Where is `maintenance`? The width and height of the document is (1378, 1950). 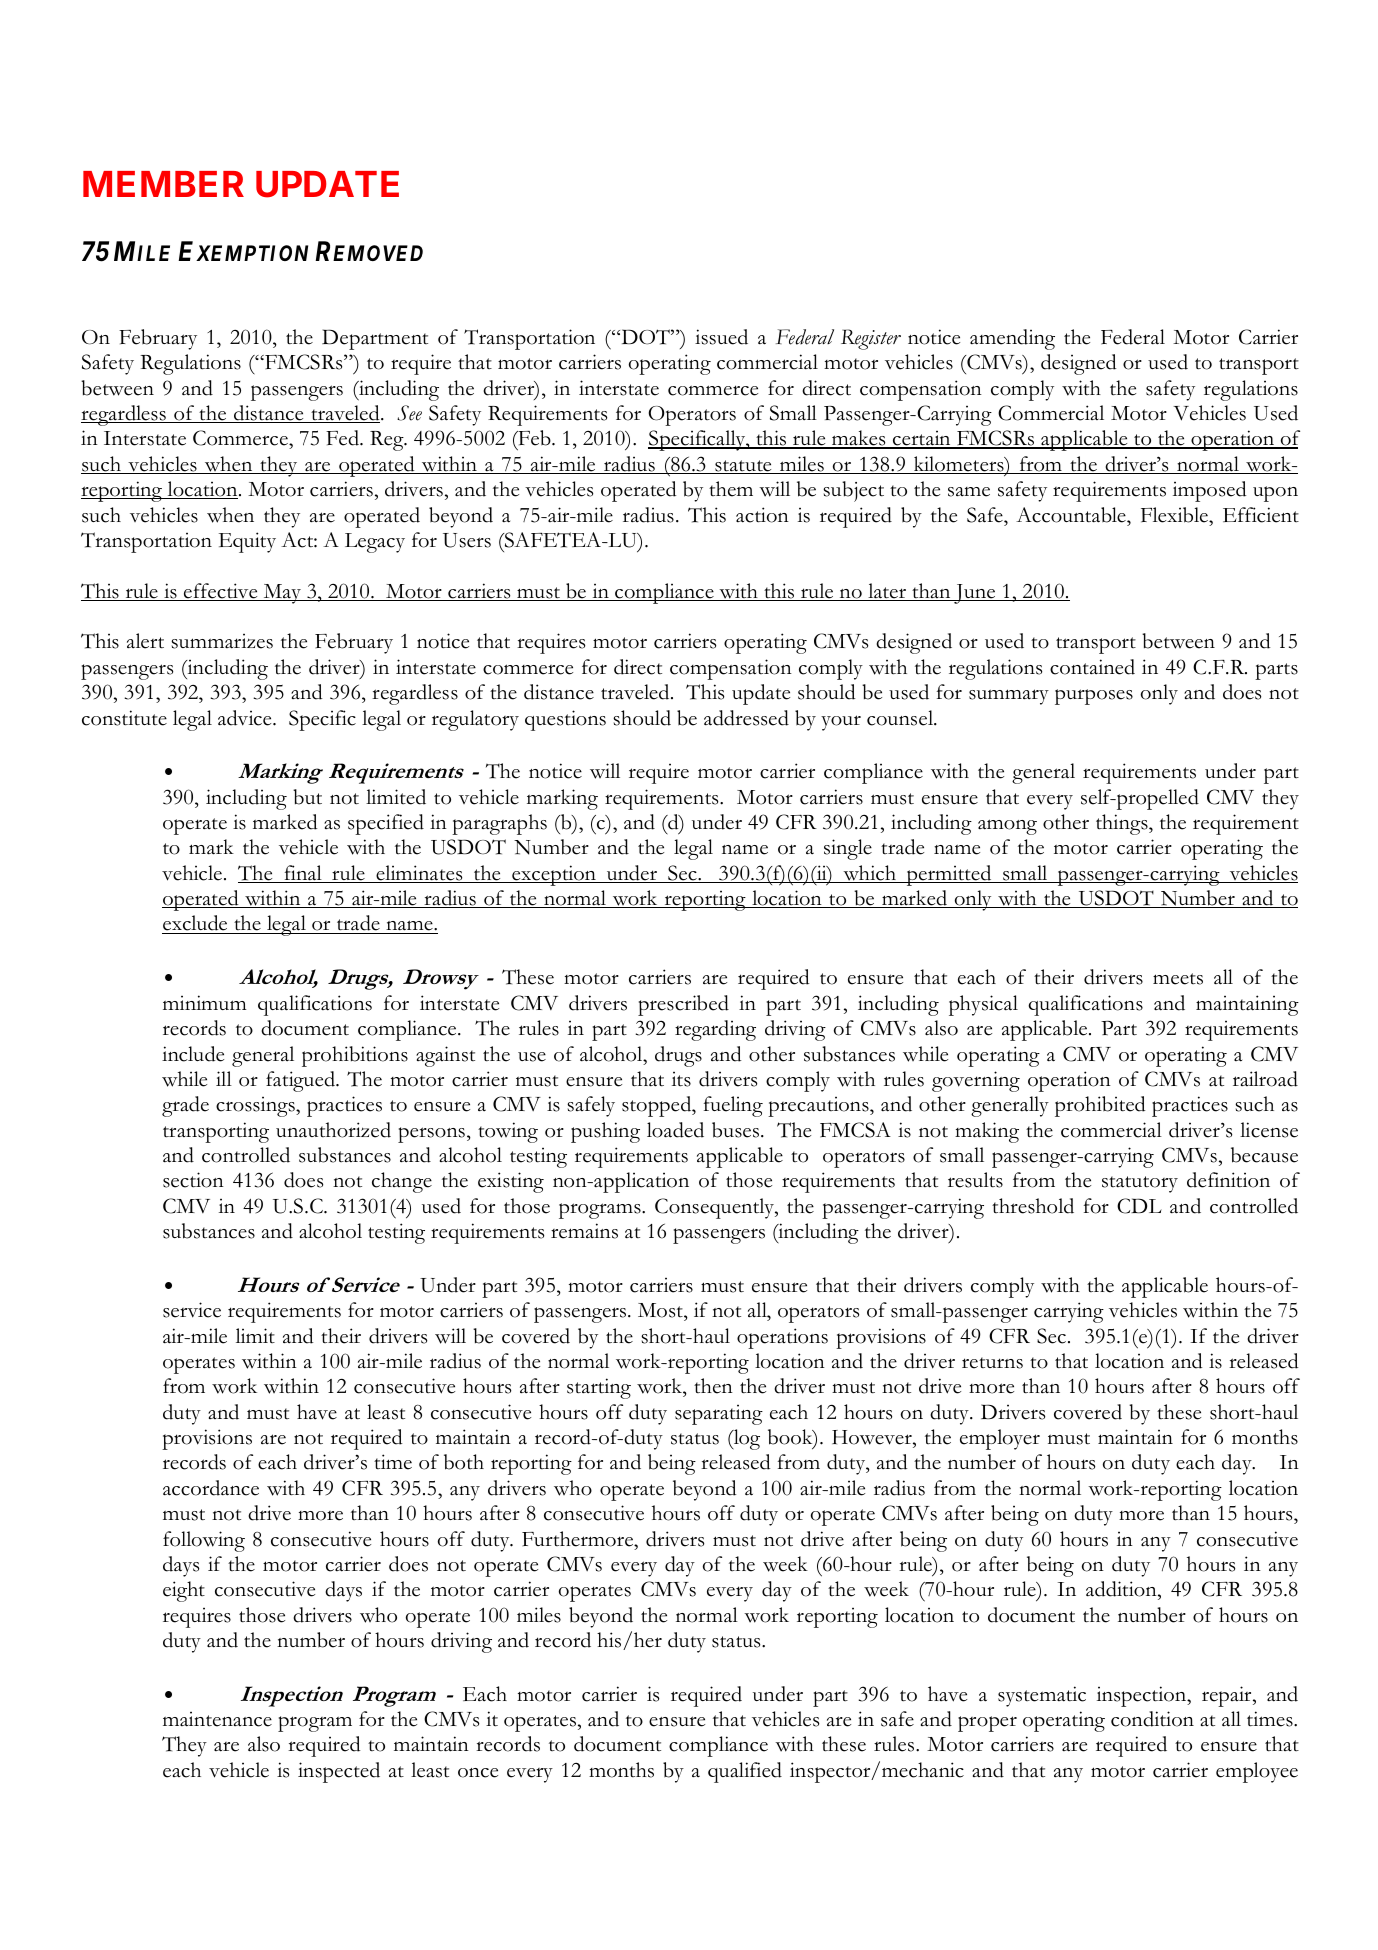
maintenance is located at coordinates (217, 1719).
